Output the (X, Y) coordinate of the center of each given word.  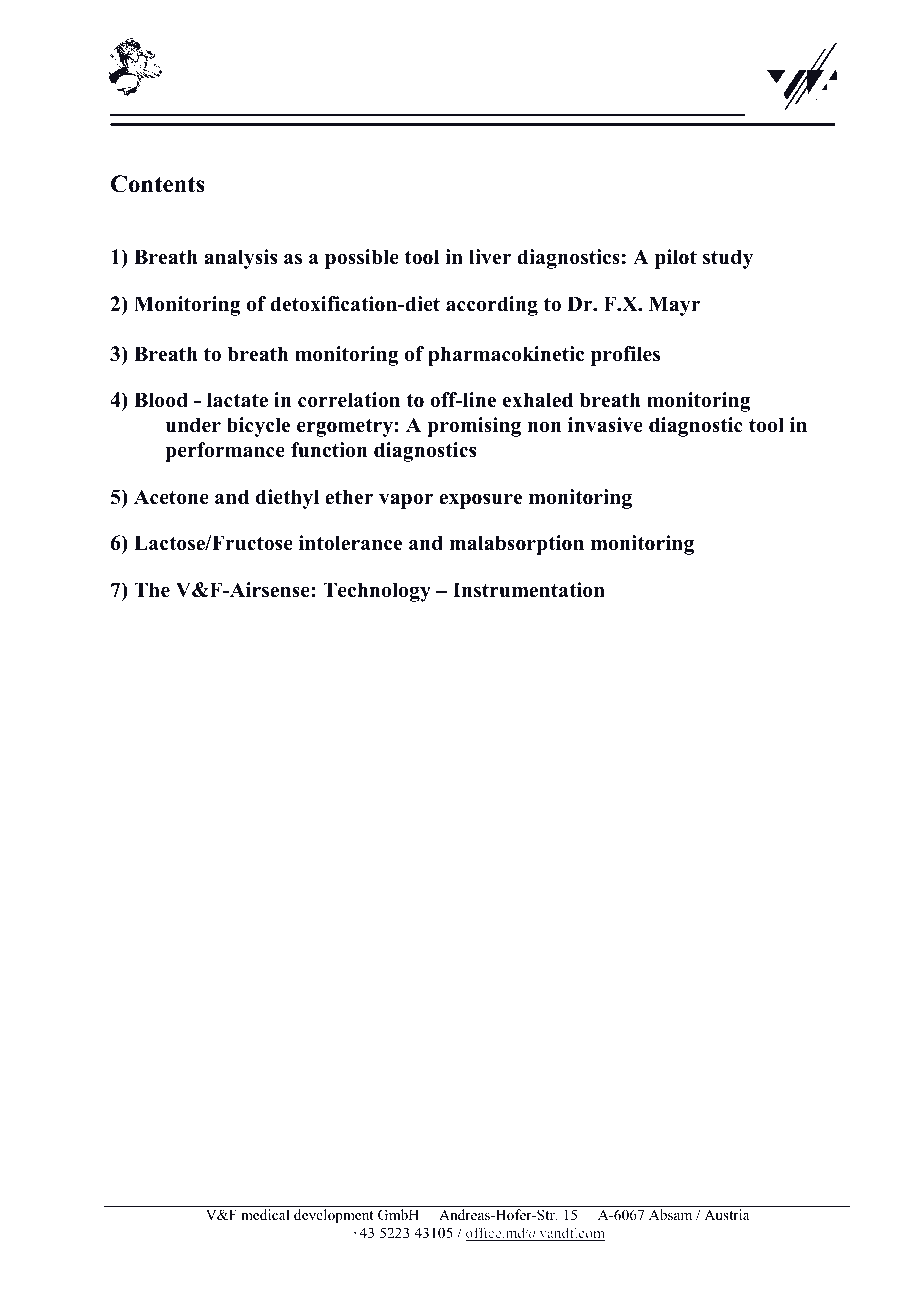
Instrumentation (529, 590)
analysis (240, 259)
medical (265, 1214)
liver (490, 257)
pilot (676, 259)
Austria (726, 1214)
